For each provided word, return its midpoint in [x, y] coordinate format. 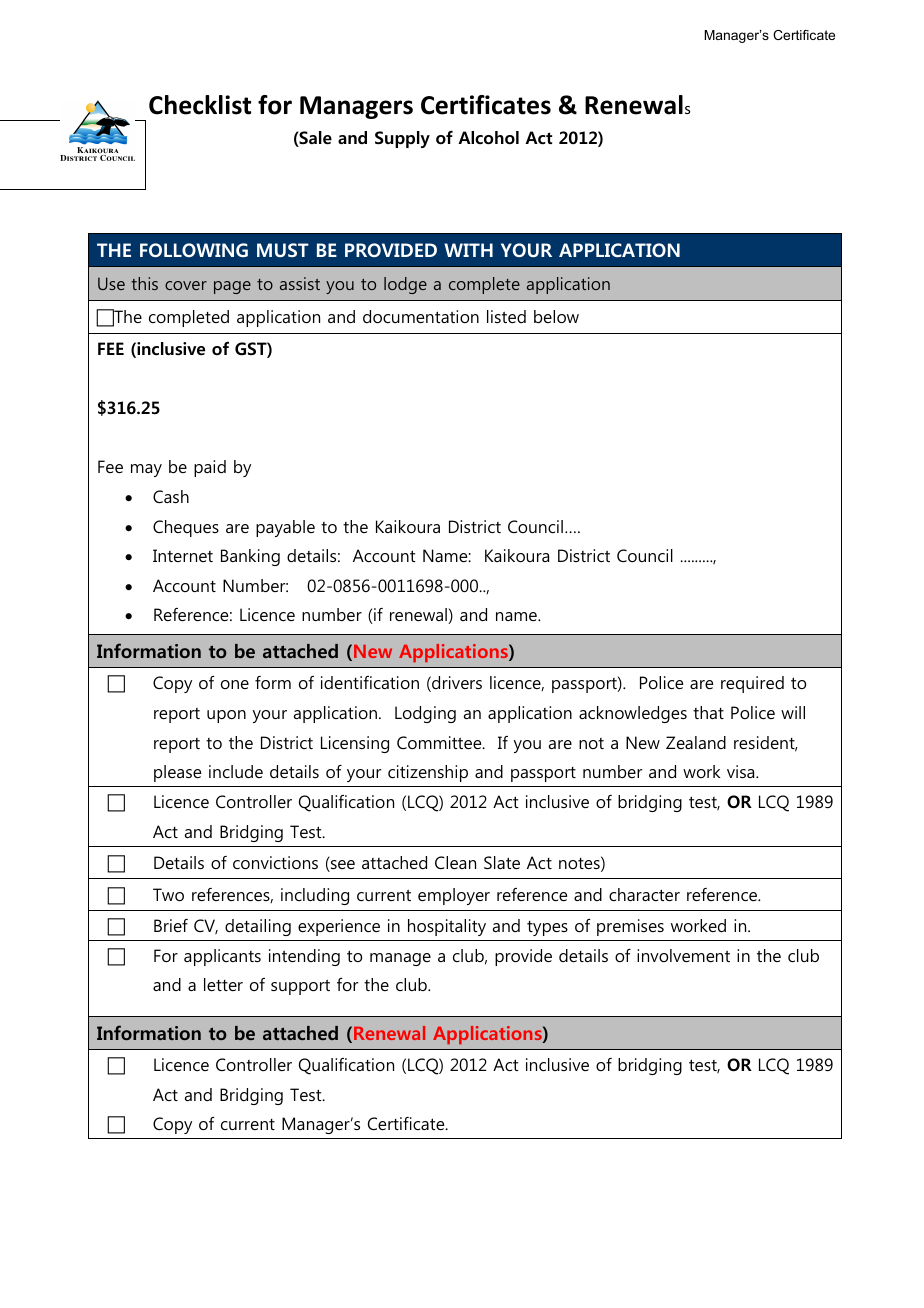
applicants [222, 957]
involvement [683, 955]
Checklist [200, 105]
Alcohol [488, 138]
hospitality [447, 927]
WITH [468, 250]
